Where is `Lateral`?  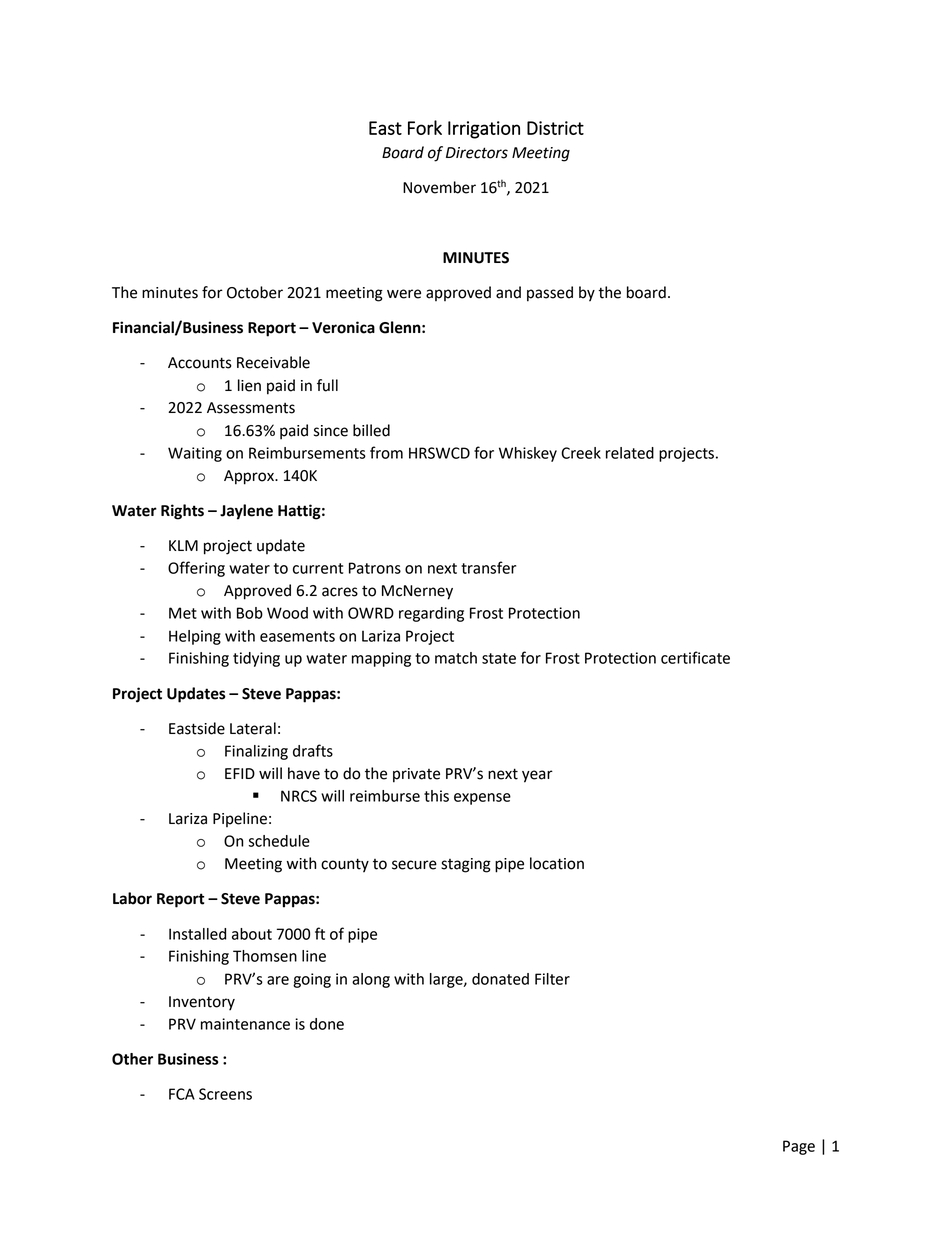 Lateral is located at coordinates (253, 728).
